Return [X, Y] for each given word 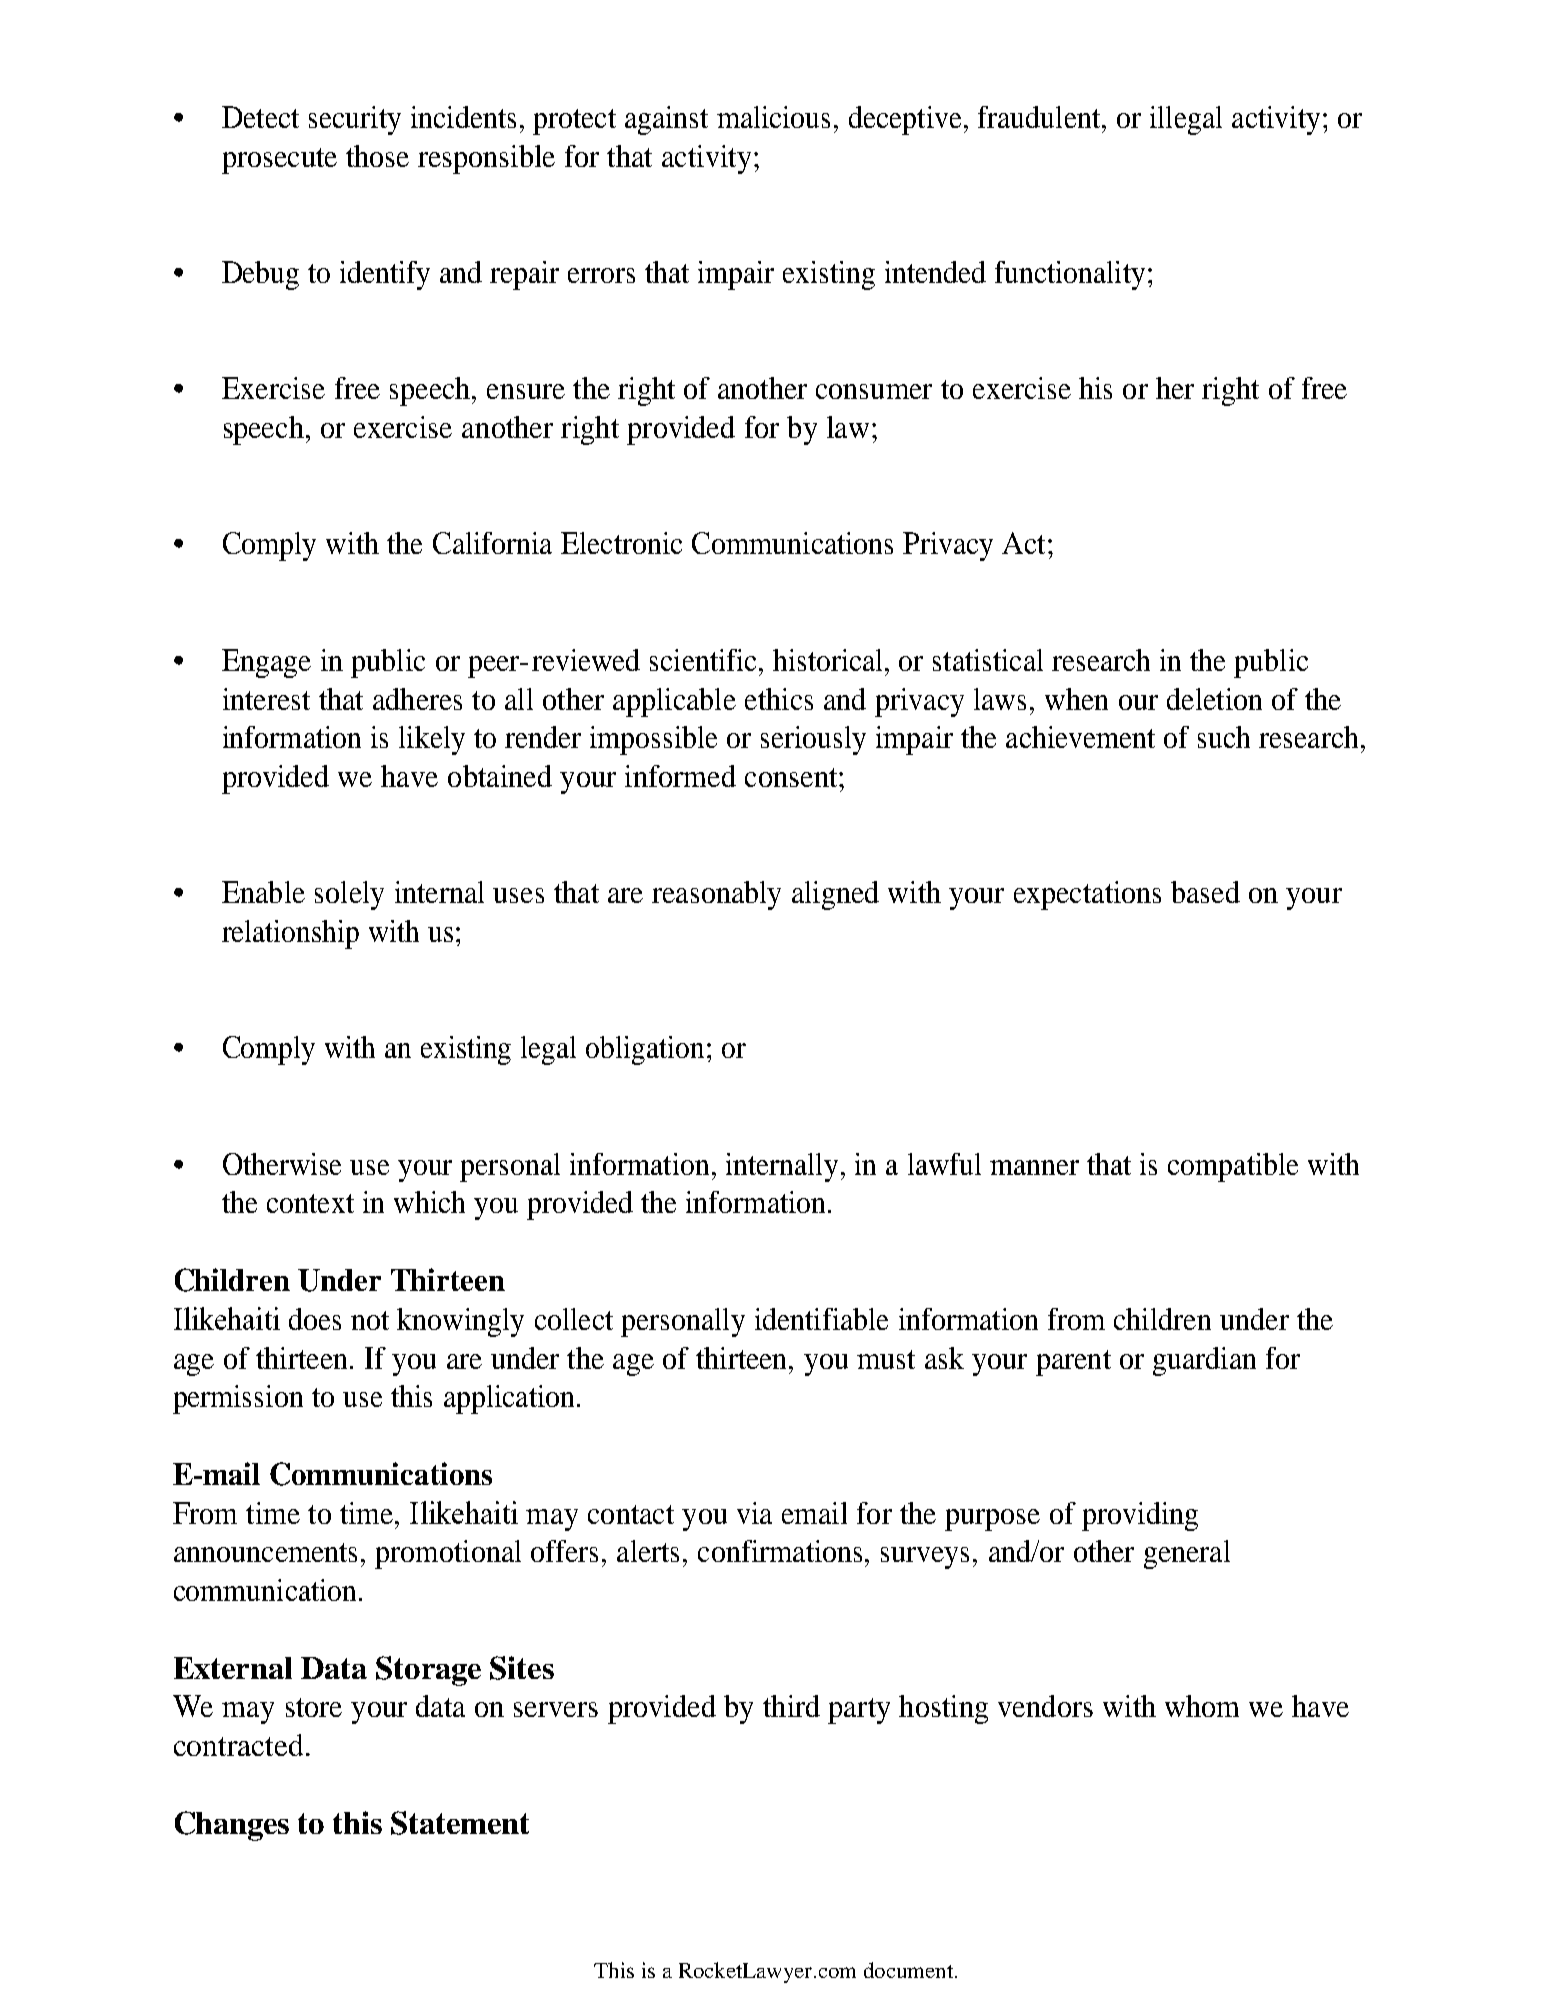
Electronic [621, 543]
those [377, 156]
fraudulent [1040, 117]
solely [349, 895]
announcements [265, 1552]
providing [1140, 1516]
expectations [1087, 895]
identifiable [821, 1319]
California [492, 543]
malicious [773, 117]
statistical [988, 660]
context [310, 1203]
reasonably [716, 895]
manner [1034, 1167]
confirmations [782, 1551]
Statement [460, 1823]
